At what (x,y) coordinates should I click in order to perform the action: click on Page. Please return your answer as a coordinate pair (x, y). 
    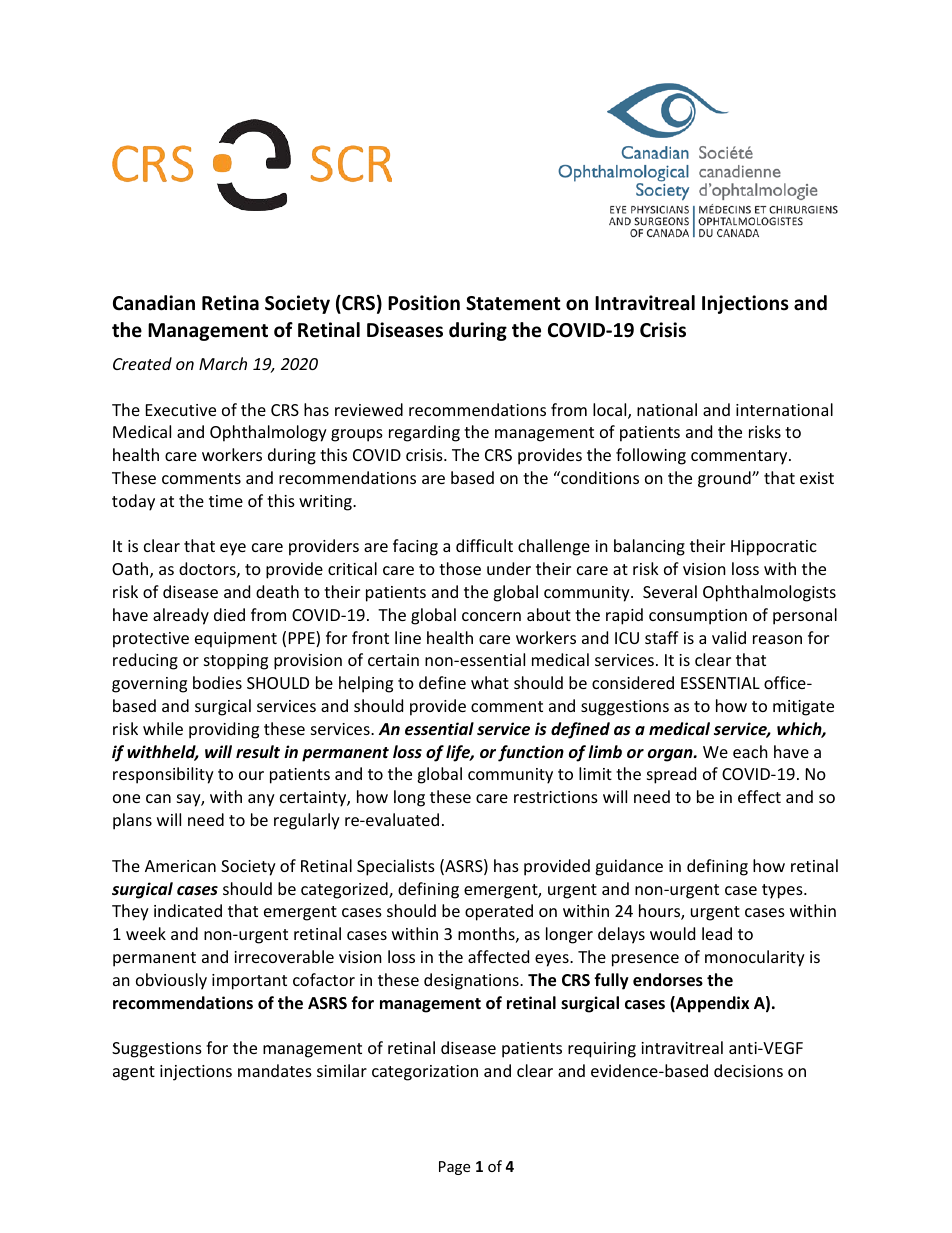
    Looking at the image, I should click on (454, 1168).
